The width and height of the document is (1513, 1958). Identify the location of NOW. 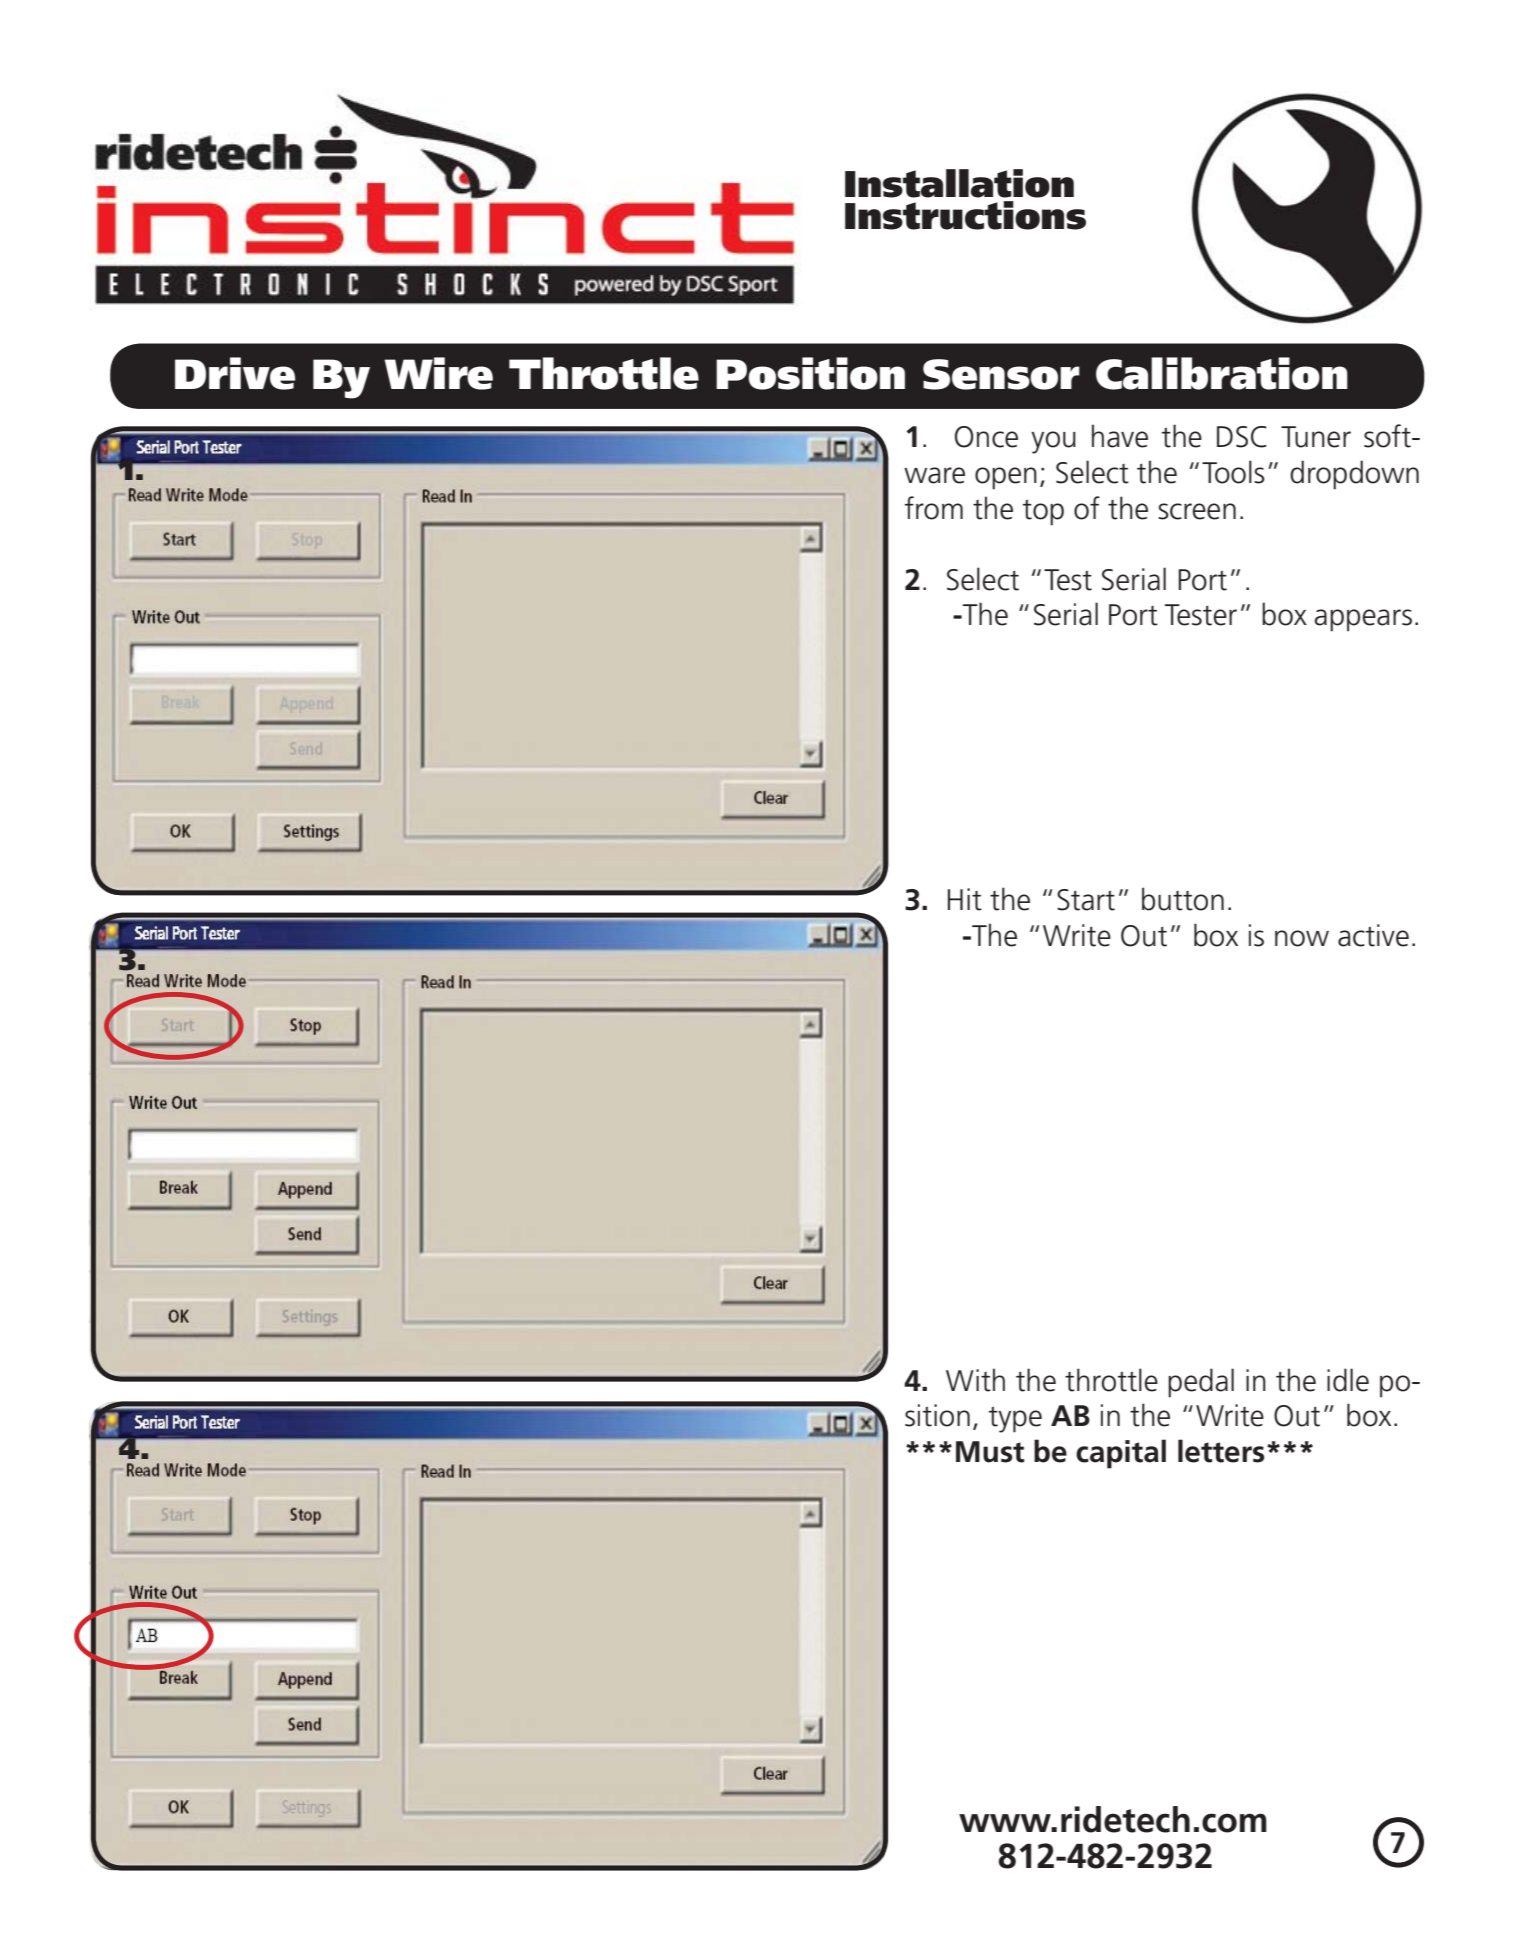
(1302, 938).
